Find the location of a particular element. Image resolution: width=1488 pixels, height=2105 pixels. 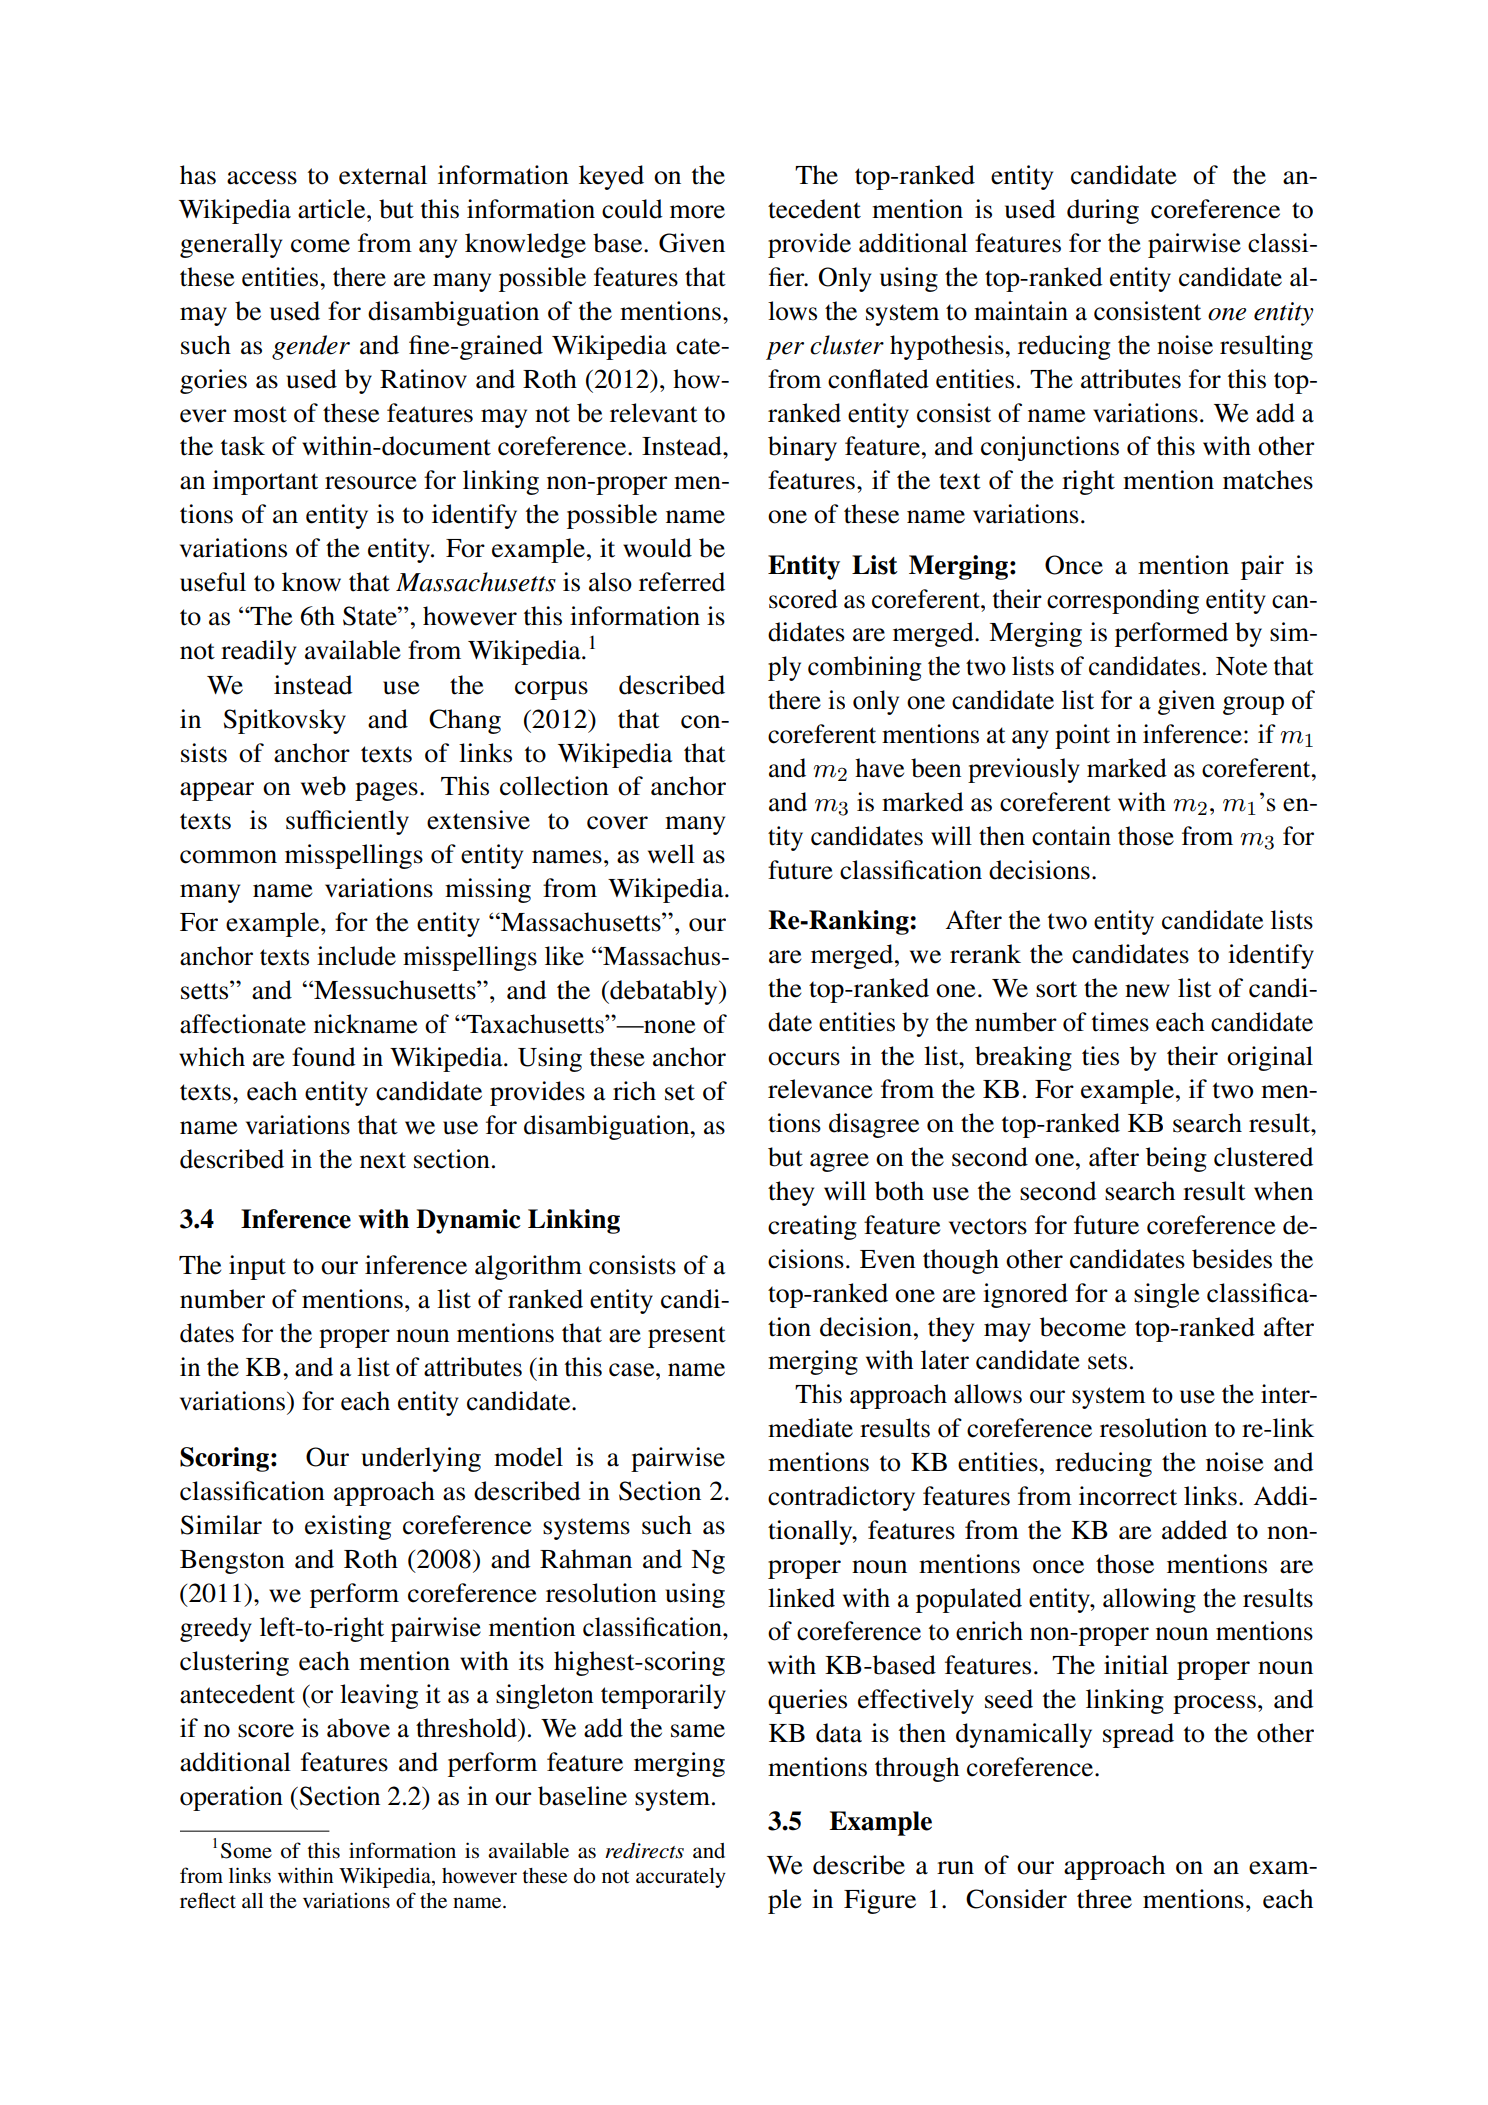

more is located at coordinates (697, 212).
